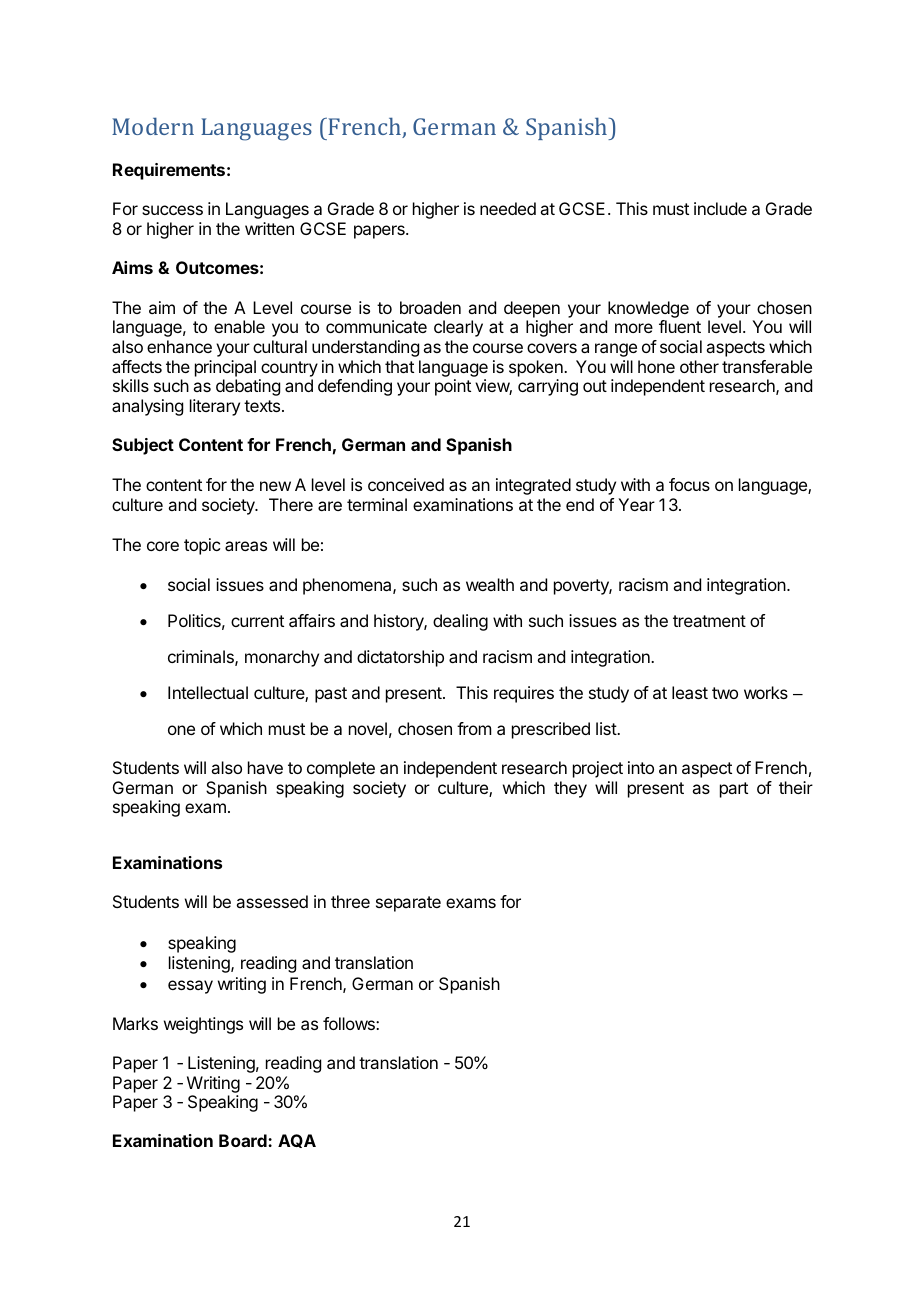  Describe the element at coordinates (689, 484) in the screenshot. I see `focus` at that location.
